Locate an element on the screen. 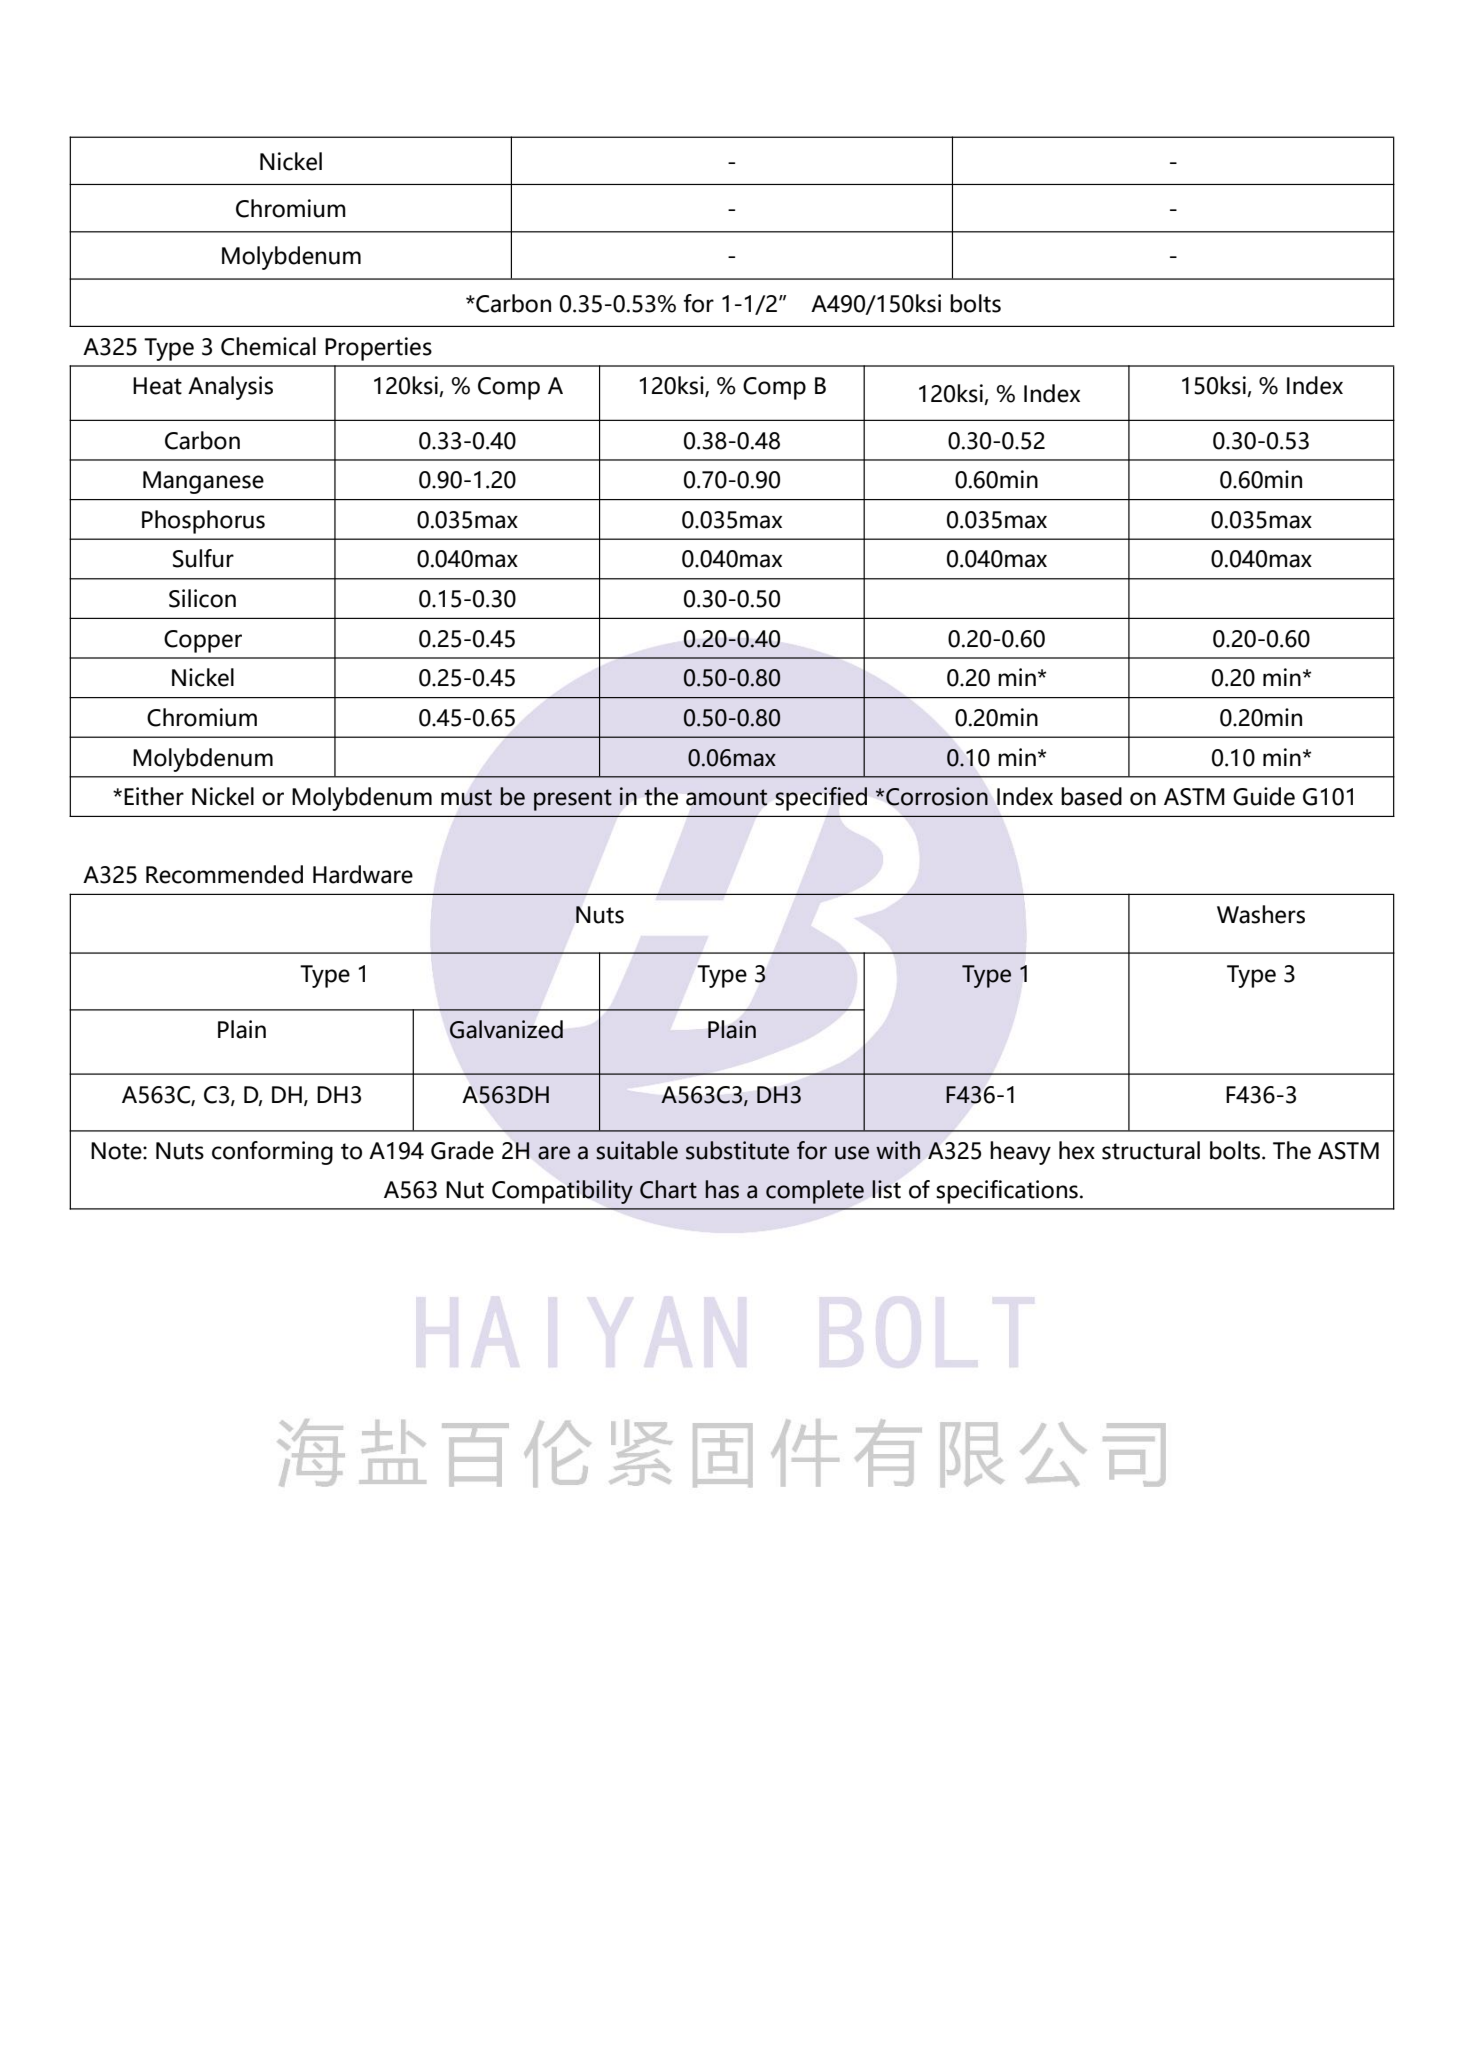 This screenshot has width=1464, height=2071. Properties is located at coordinates (378, 349).
